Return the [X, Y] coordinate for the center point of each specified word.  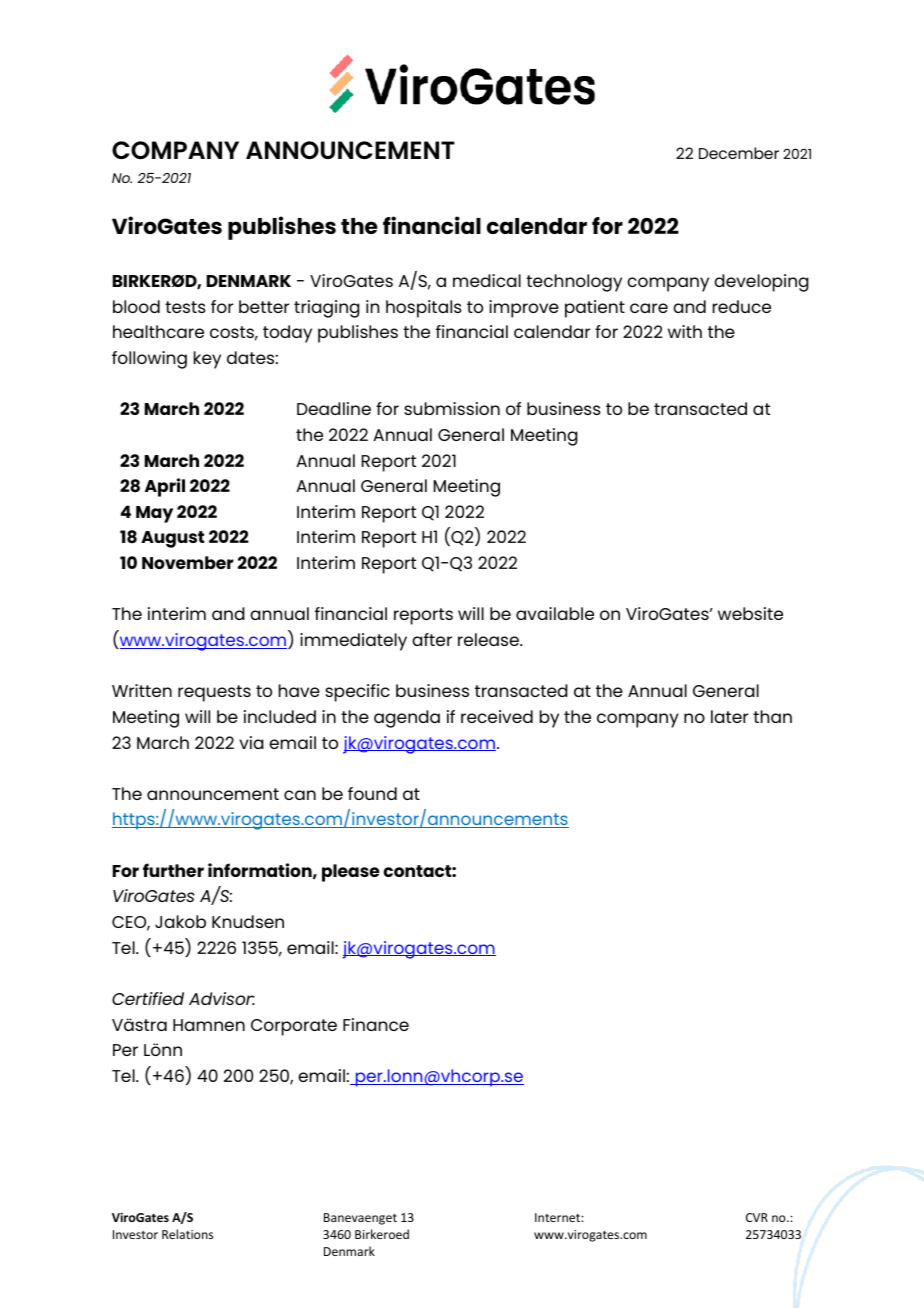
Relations [187, 1234]
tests [185, 307]
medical [487, 280]
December [739, 153]
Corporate [294, 1027]
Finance [376, 1024]
